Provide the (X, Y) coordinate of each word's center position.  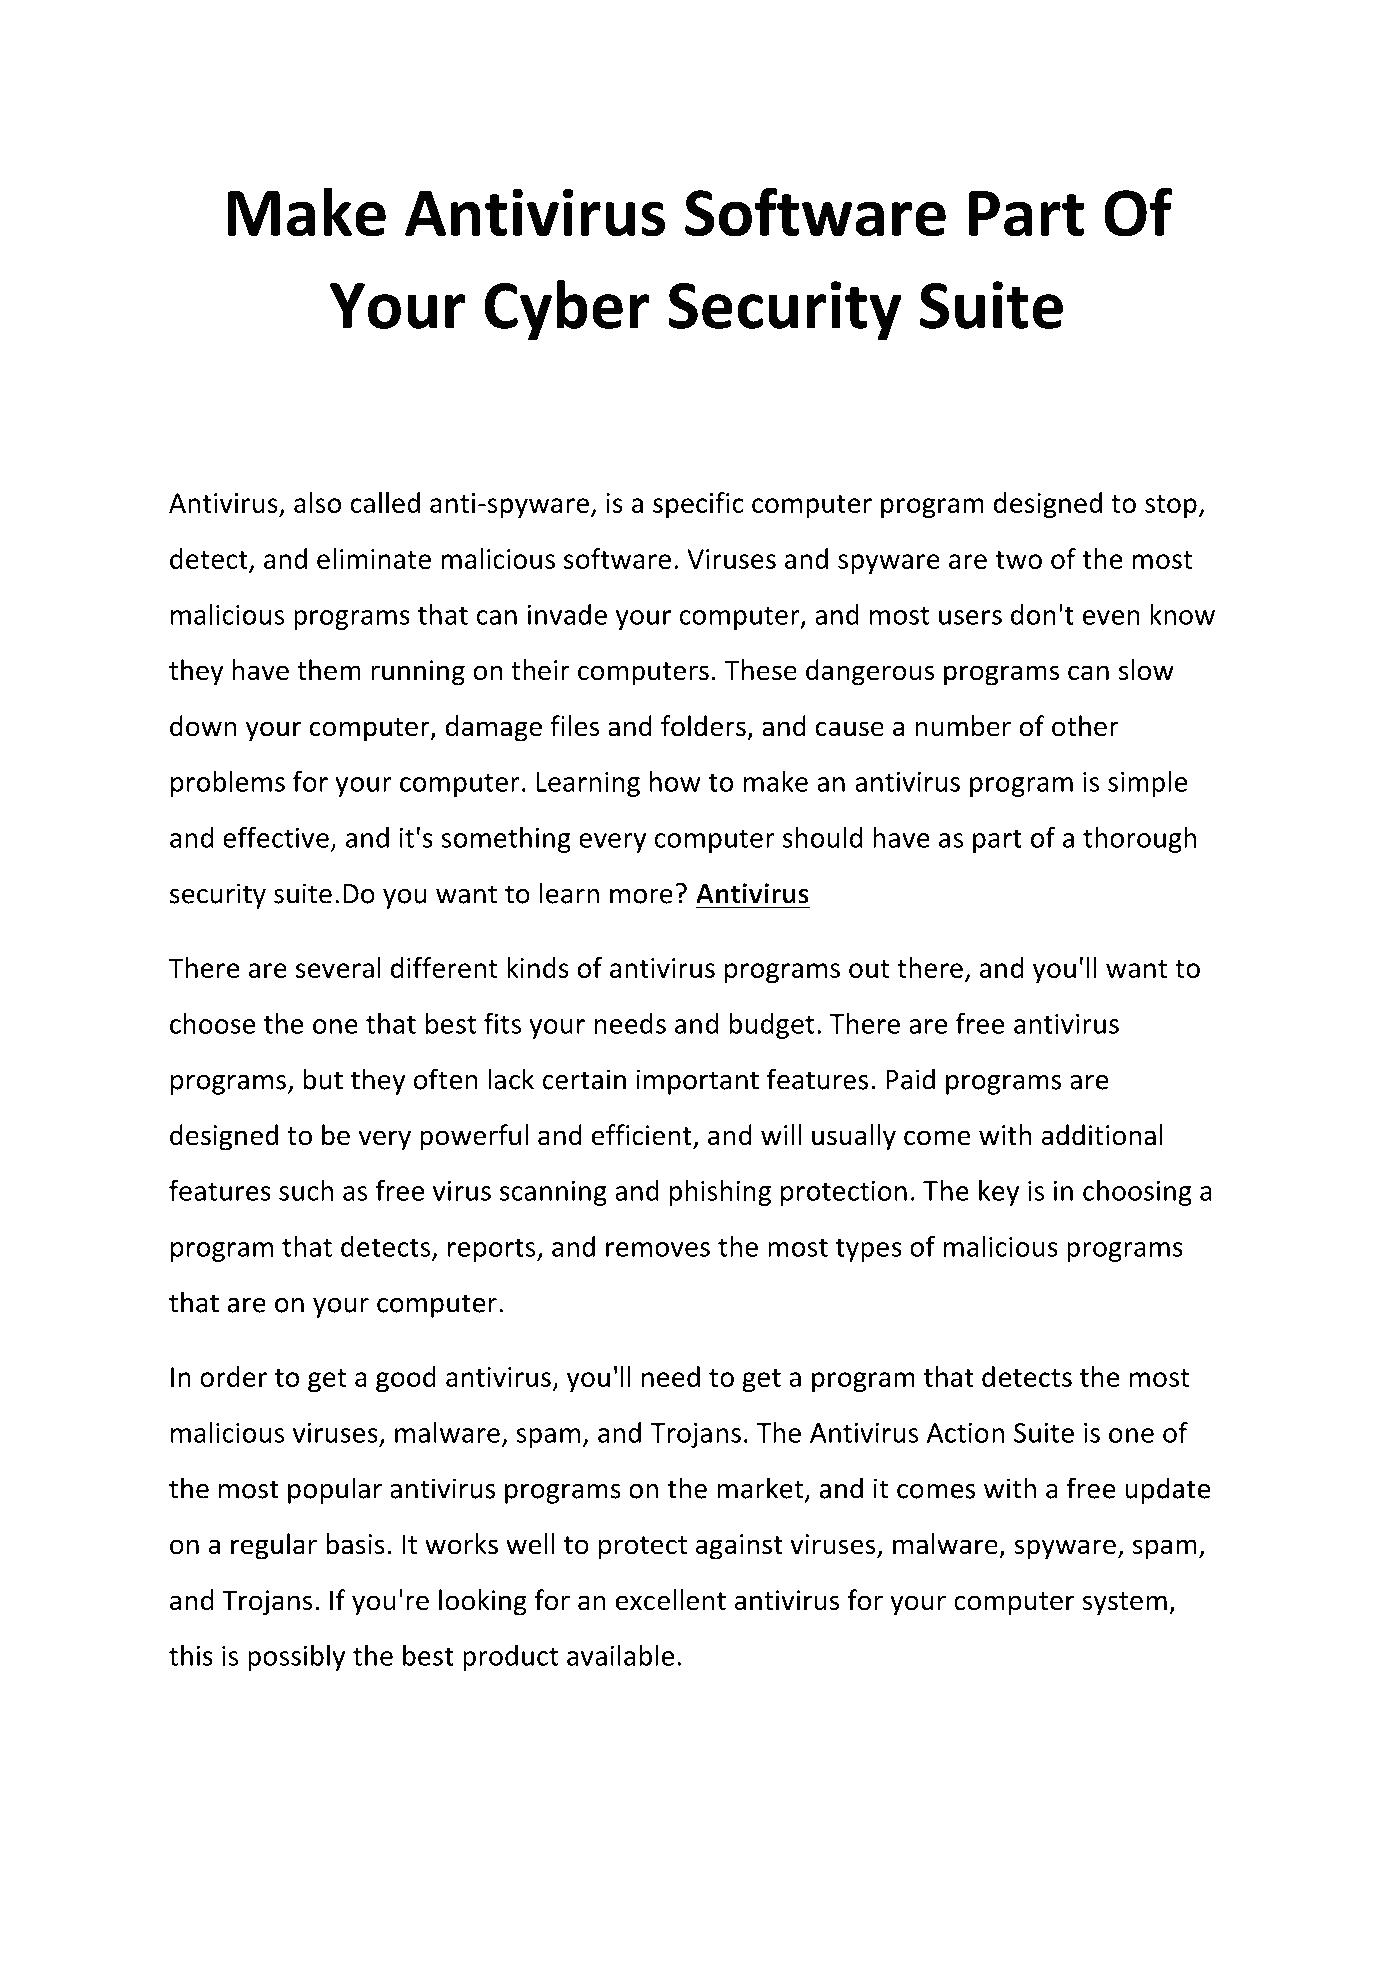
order (233, 1376)
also (317, 502)
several (338, 967)
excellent (671, 1600)
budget (771, 1026)
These (761, 670)
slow (1146, 670)
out (869, 969)
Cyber (567, 310)
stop (1171, 506)
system (1124, 1604)
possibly (296, 1658)
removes (658, 1249)
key (999, 1193)
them (329, 670)
